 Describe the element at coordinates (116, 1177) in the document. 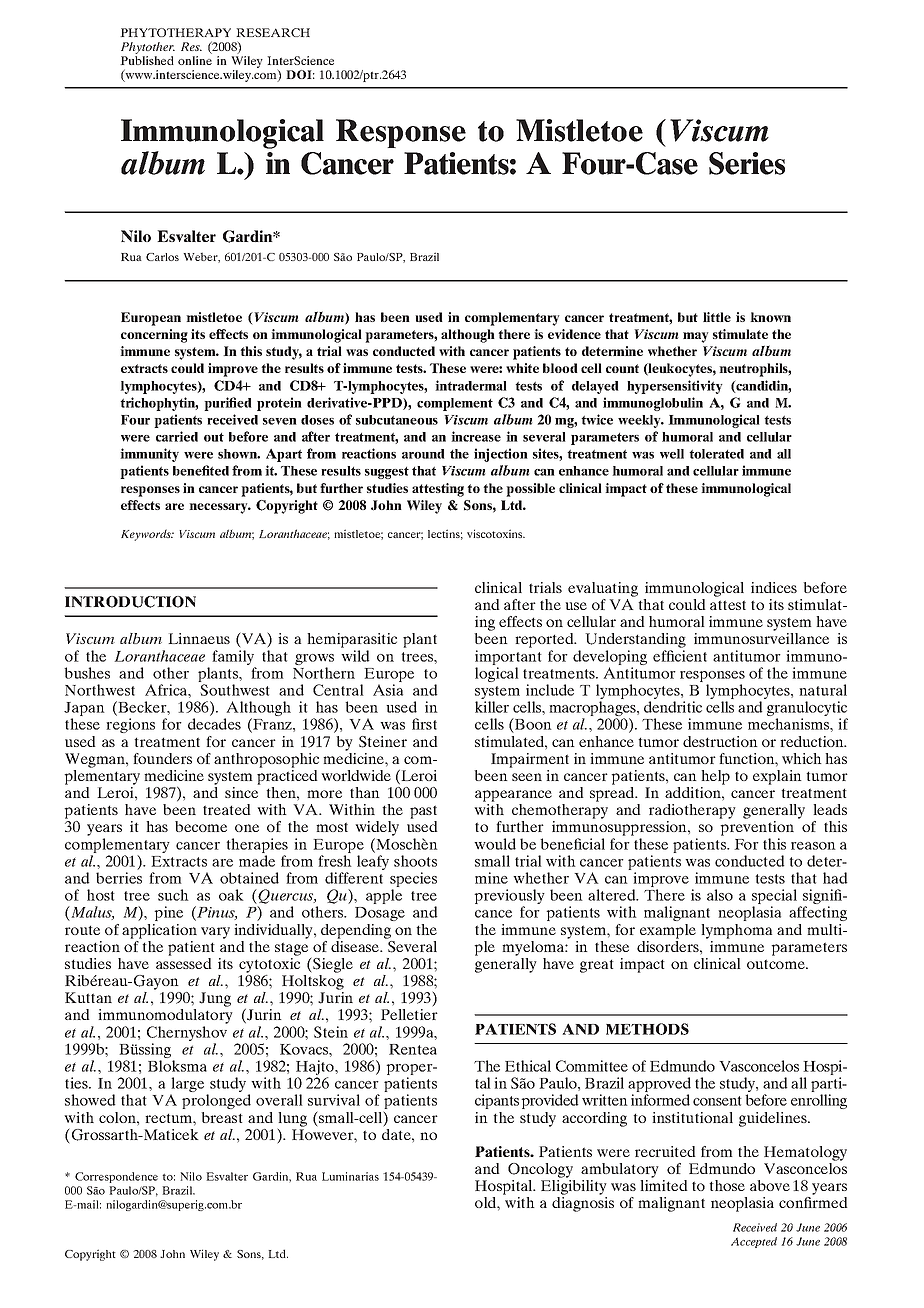

I see `Correspondence` at that location.
